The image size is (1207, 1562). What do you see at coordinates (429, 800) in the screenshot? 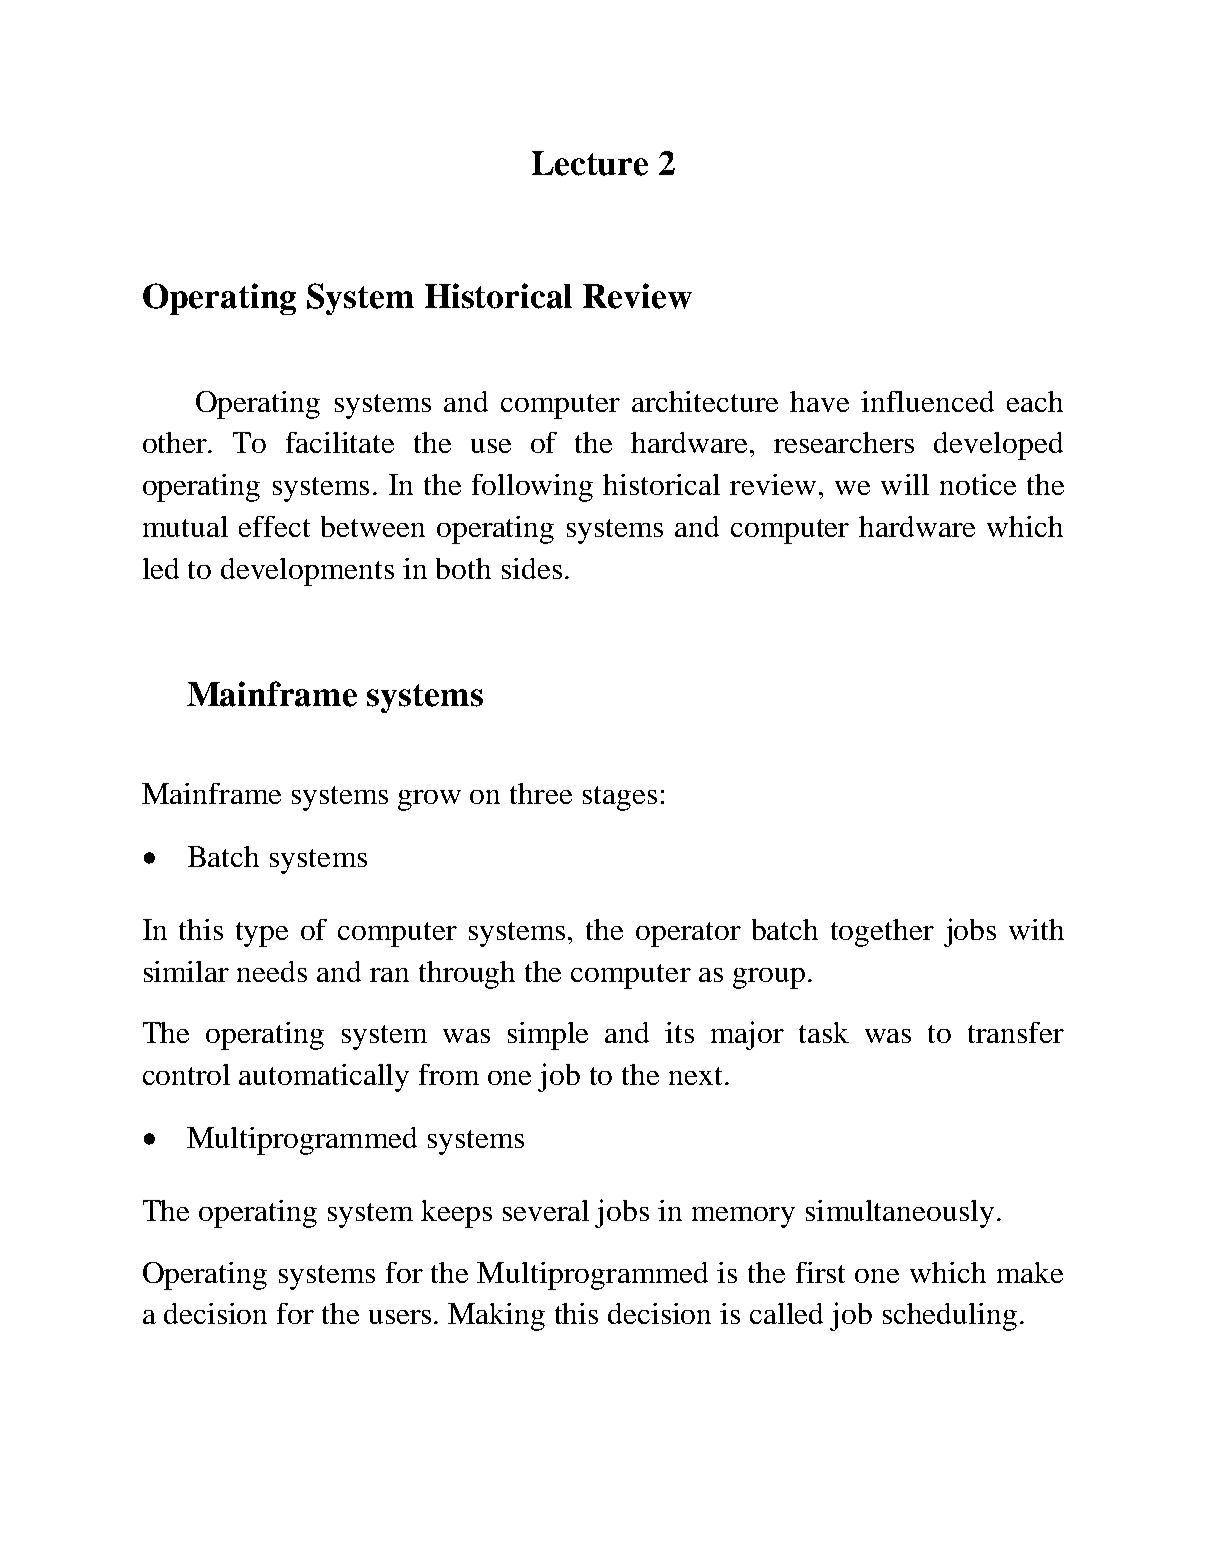
I see `grow` at bounding box center [429, 800].
